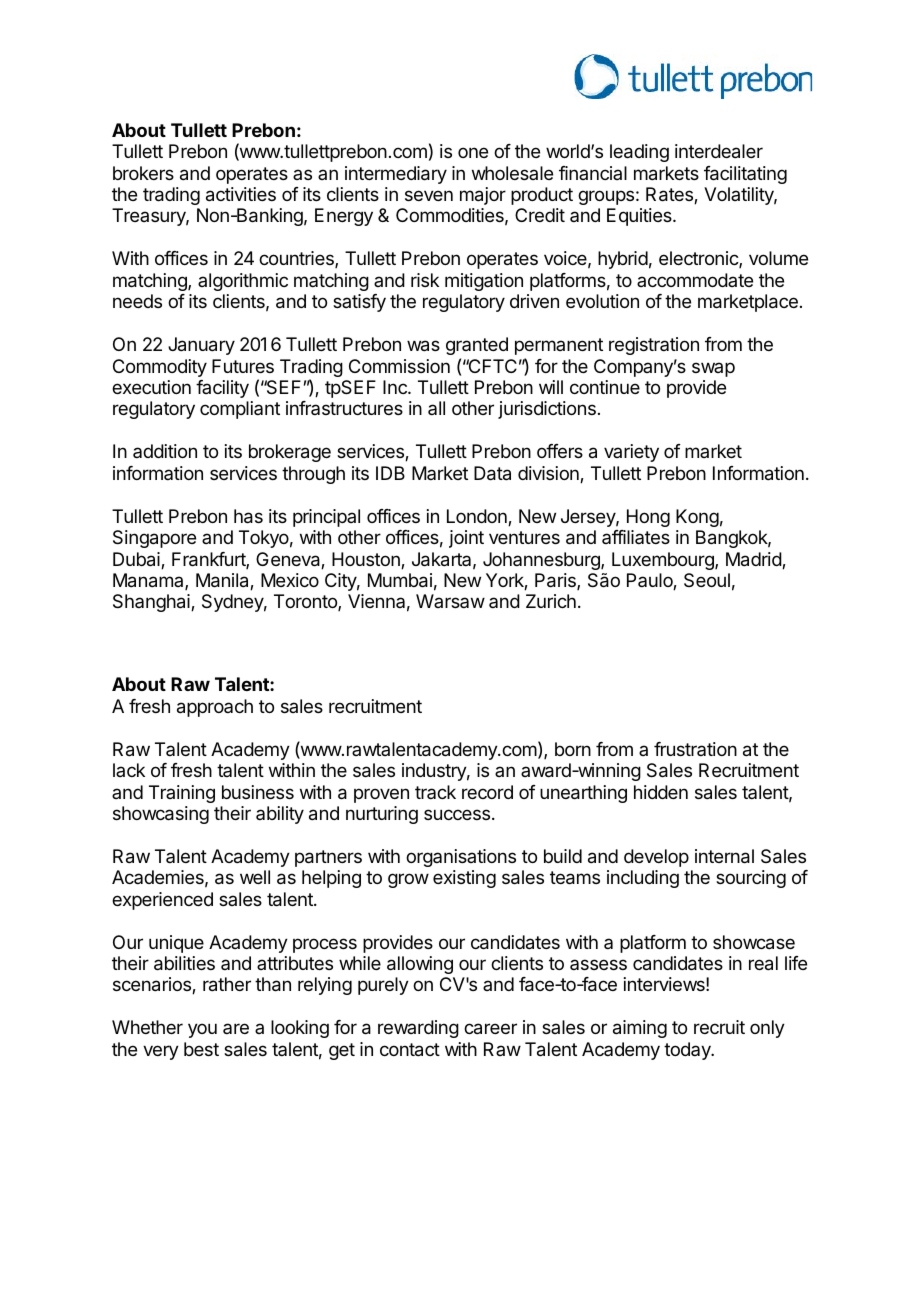 The height and width of the page is (1308, 924). What do you see at coordinates (688, 1051) in the page?
I see `today` at bounding box center [688, 1051].
